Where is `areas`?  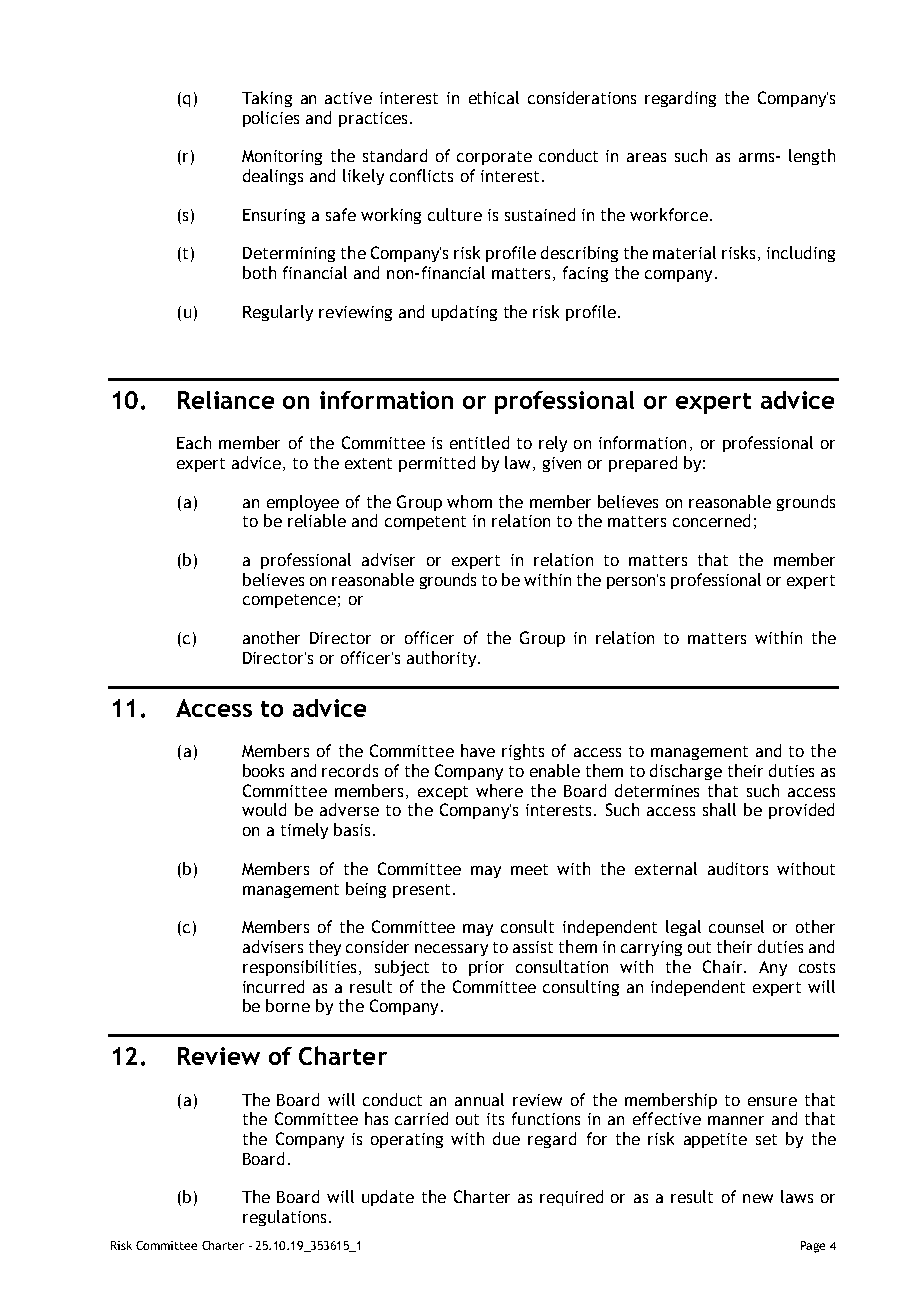 areas is located at coordinates (646, 157).
